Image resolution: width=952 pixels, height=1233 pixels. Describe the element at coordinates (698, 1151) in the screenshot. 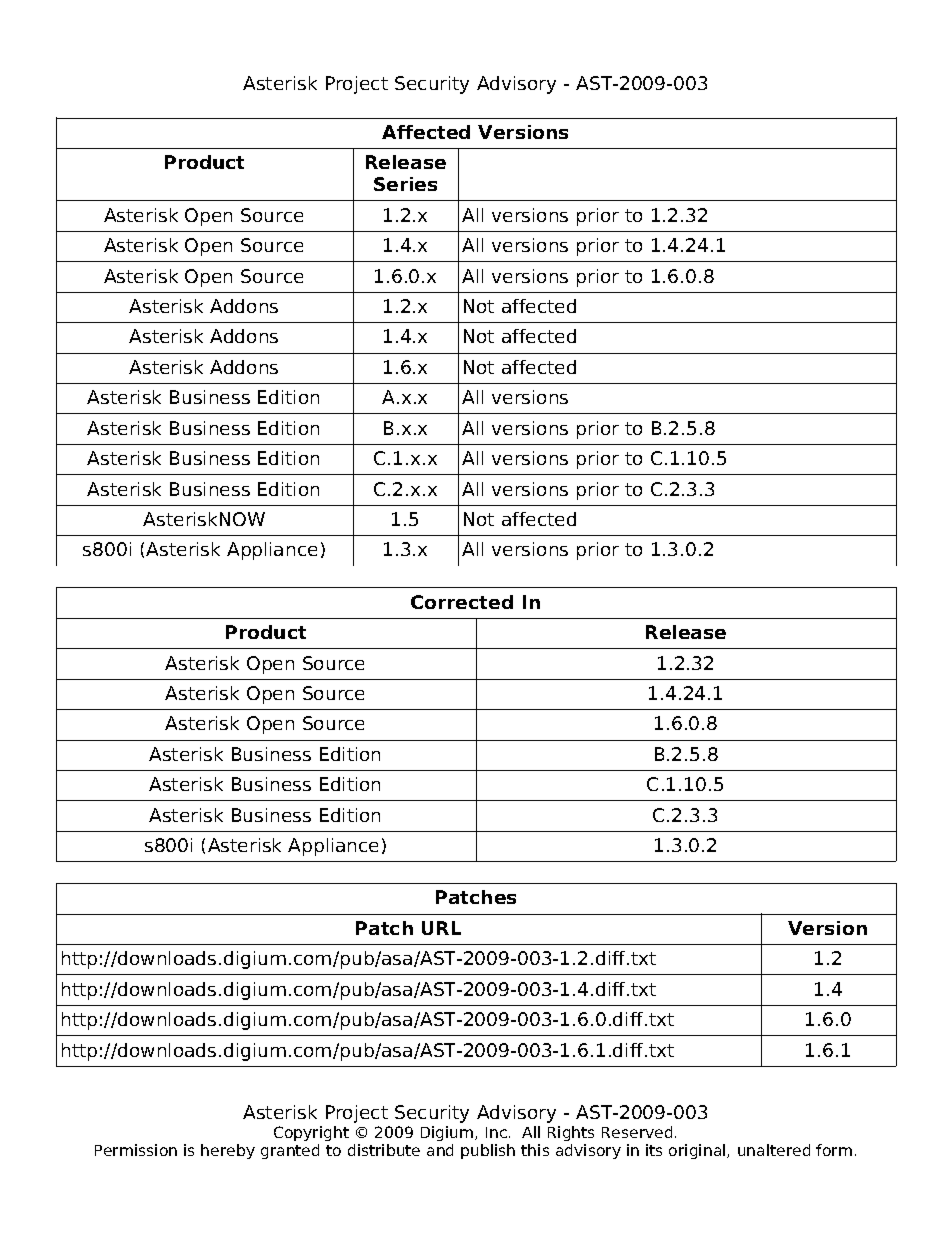

I see `original` at that location.
